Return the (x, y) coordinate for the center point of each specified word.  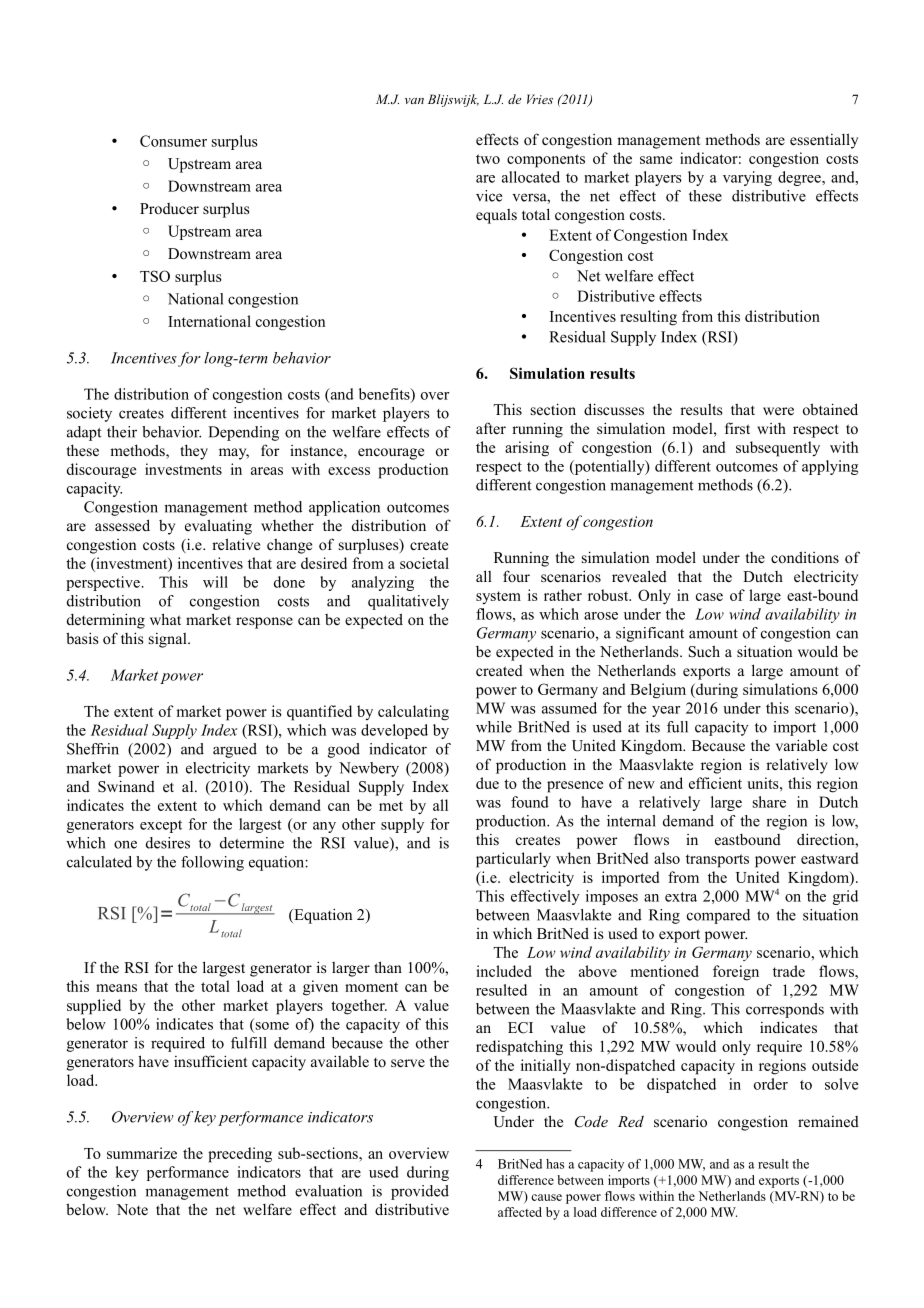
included (504, 971)
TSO (155, 276)
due (487, 783)
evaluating (218, 527)
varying (747, 178)
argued (235, 750)
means (116, 988)
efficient (715, 783)
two (488, 159)
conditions (805, 557)
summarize (142, 1153)
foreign (736, 973)
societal (424, 563)
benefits (385, 395)
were (778, 411)
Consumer (173, 141)
